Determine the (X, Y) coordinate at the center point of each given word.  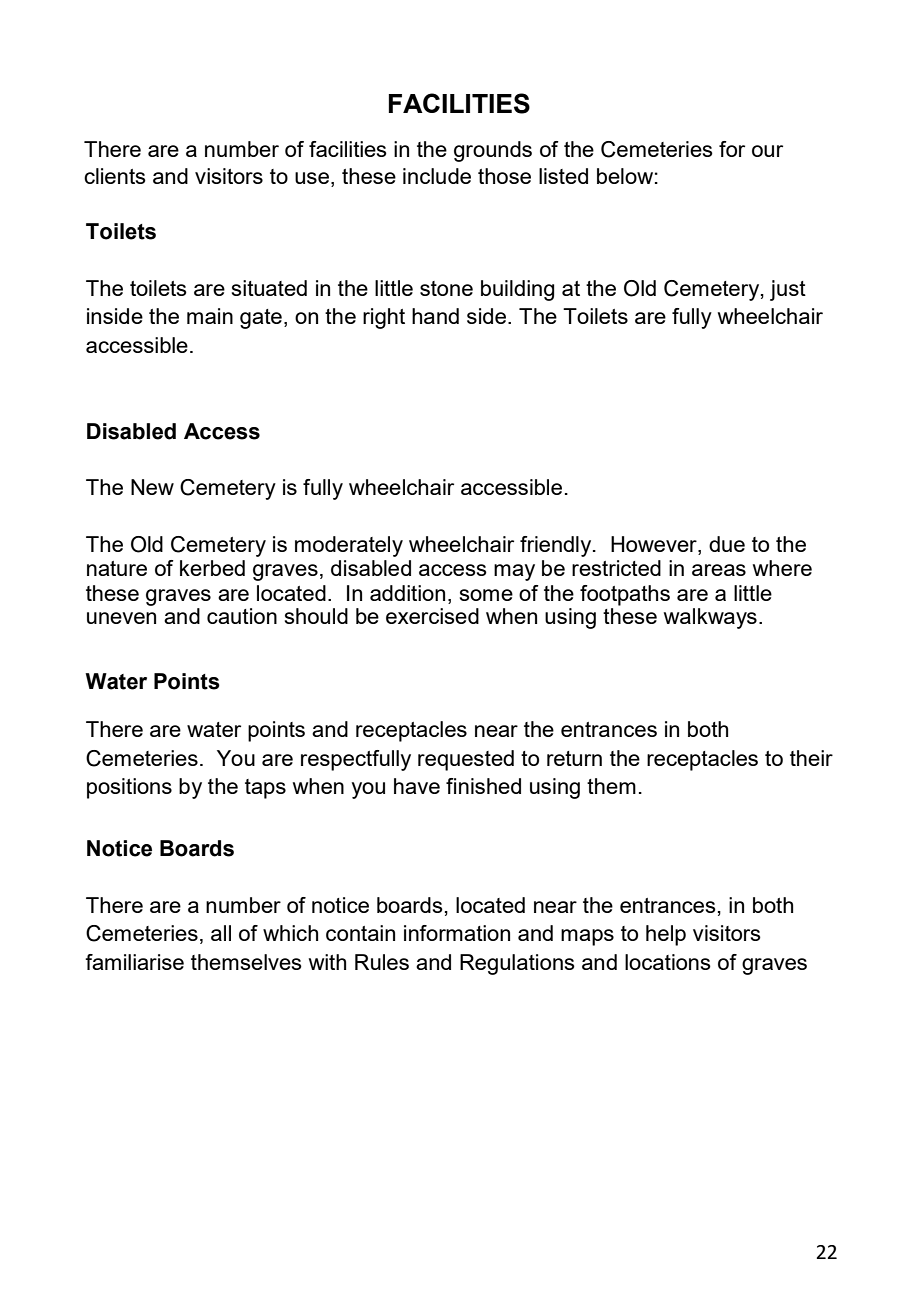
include (437, 176)
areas (719, 570)
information (457, 933)
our (767, 151)
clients (115, 176)
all (221, 933)
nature (117, 568)
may (514, 572)
